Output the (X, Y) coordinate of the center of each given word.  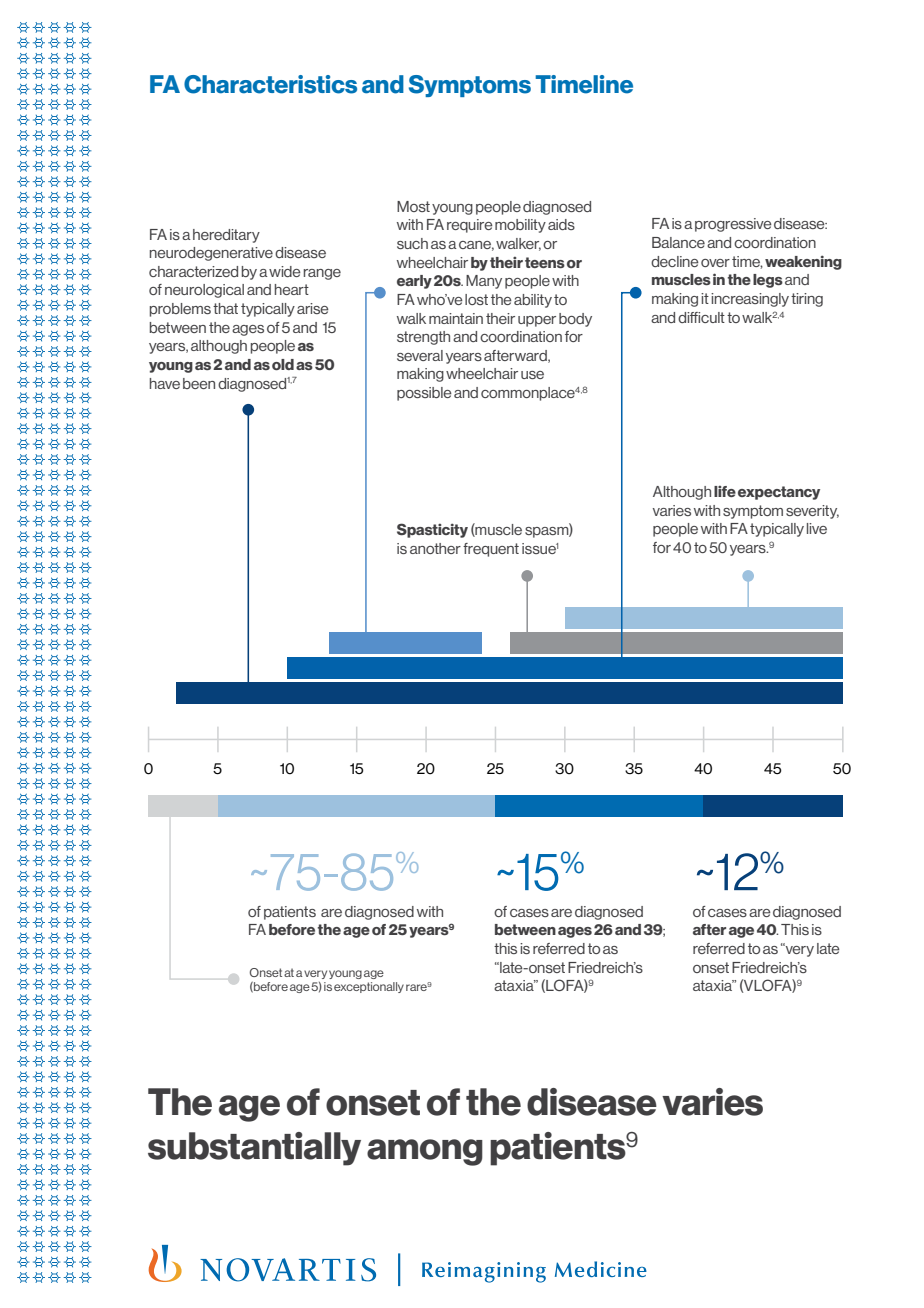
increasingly (750, 300)
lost (476, 299)
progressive (733, 225)
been (199, 383)
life (725, 491)
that (225, 308)
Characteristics (270, 84)
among (425, 1152)
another (435, 548)
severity (812, 512)
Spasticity (432, 530)
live (817, 528)
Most (413, 206)
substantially (254, 1149)
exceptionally (369, 987)
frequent (491, 550)
